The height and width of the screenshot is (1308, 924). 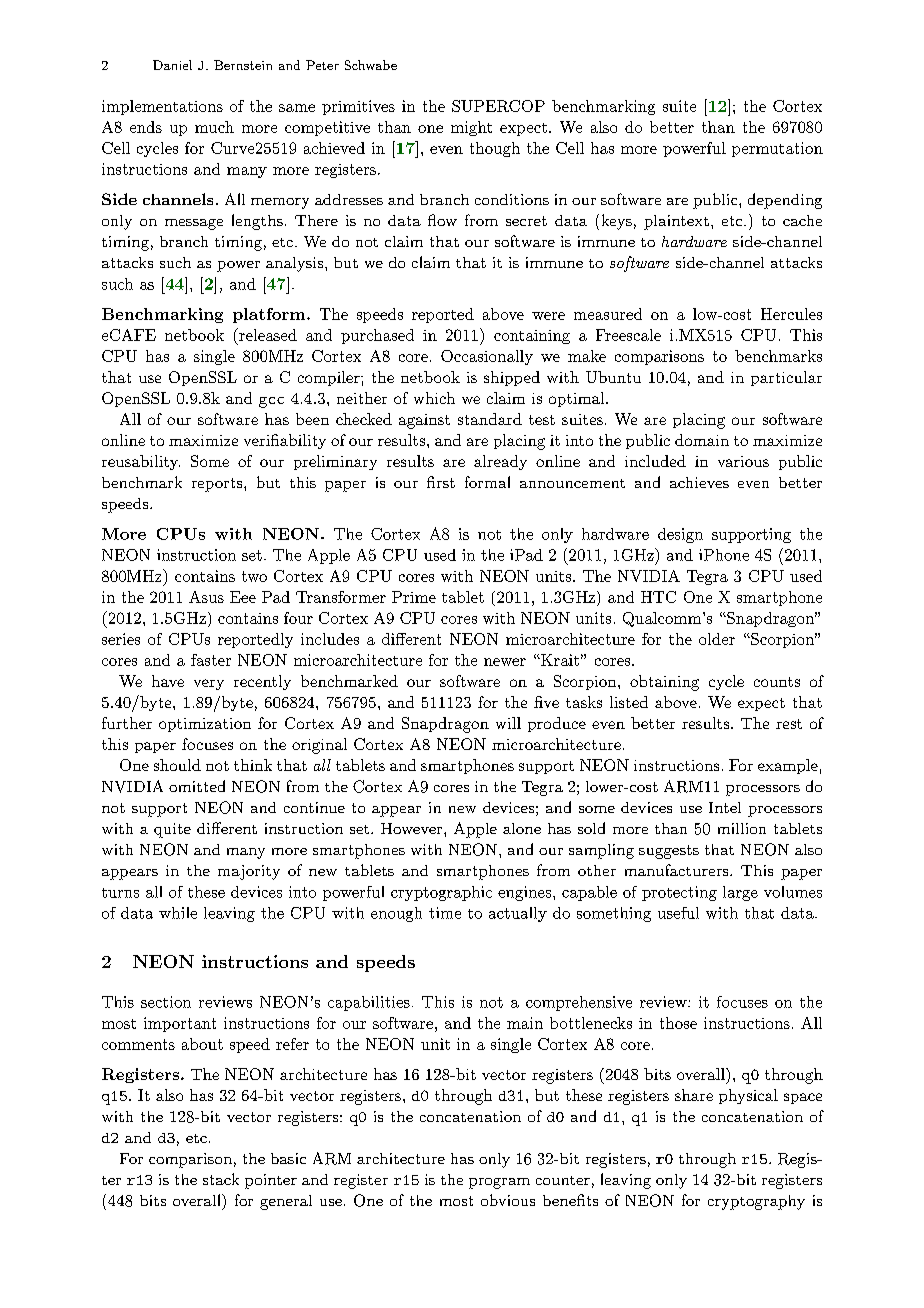 I want to click on permutation, so click(x=777, y=149).
